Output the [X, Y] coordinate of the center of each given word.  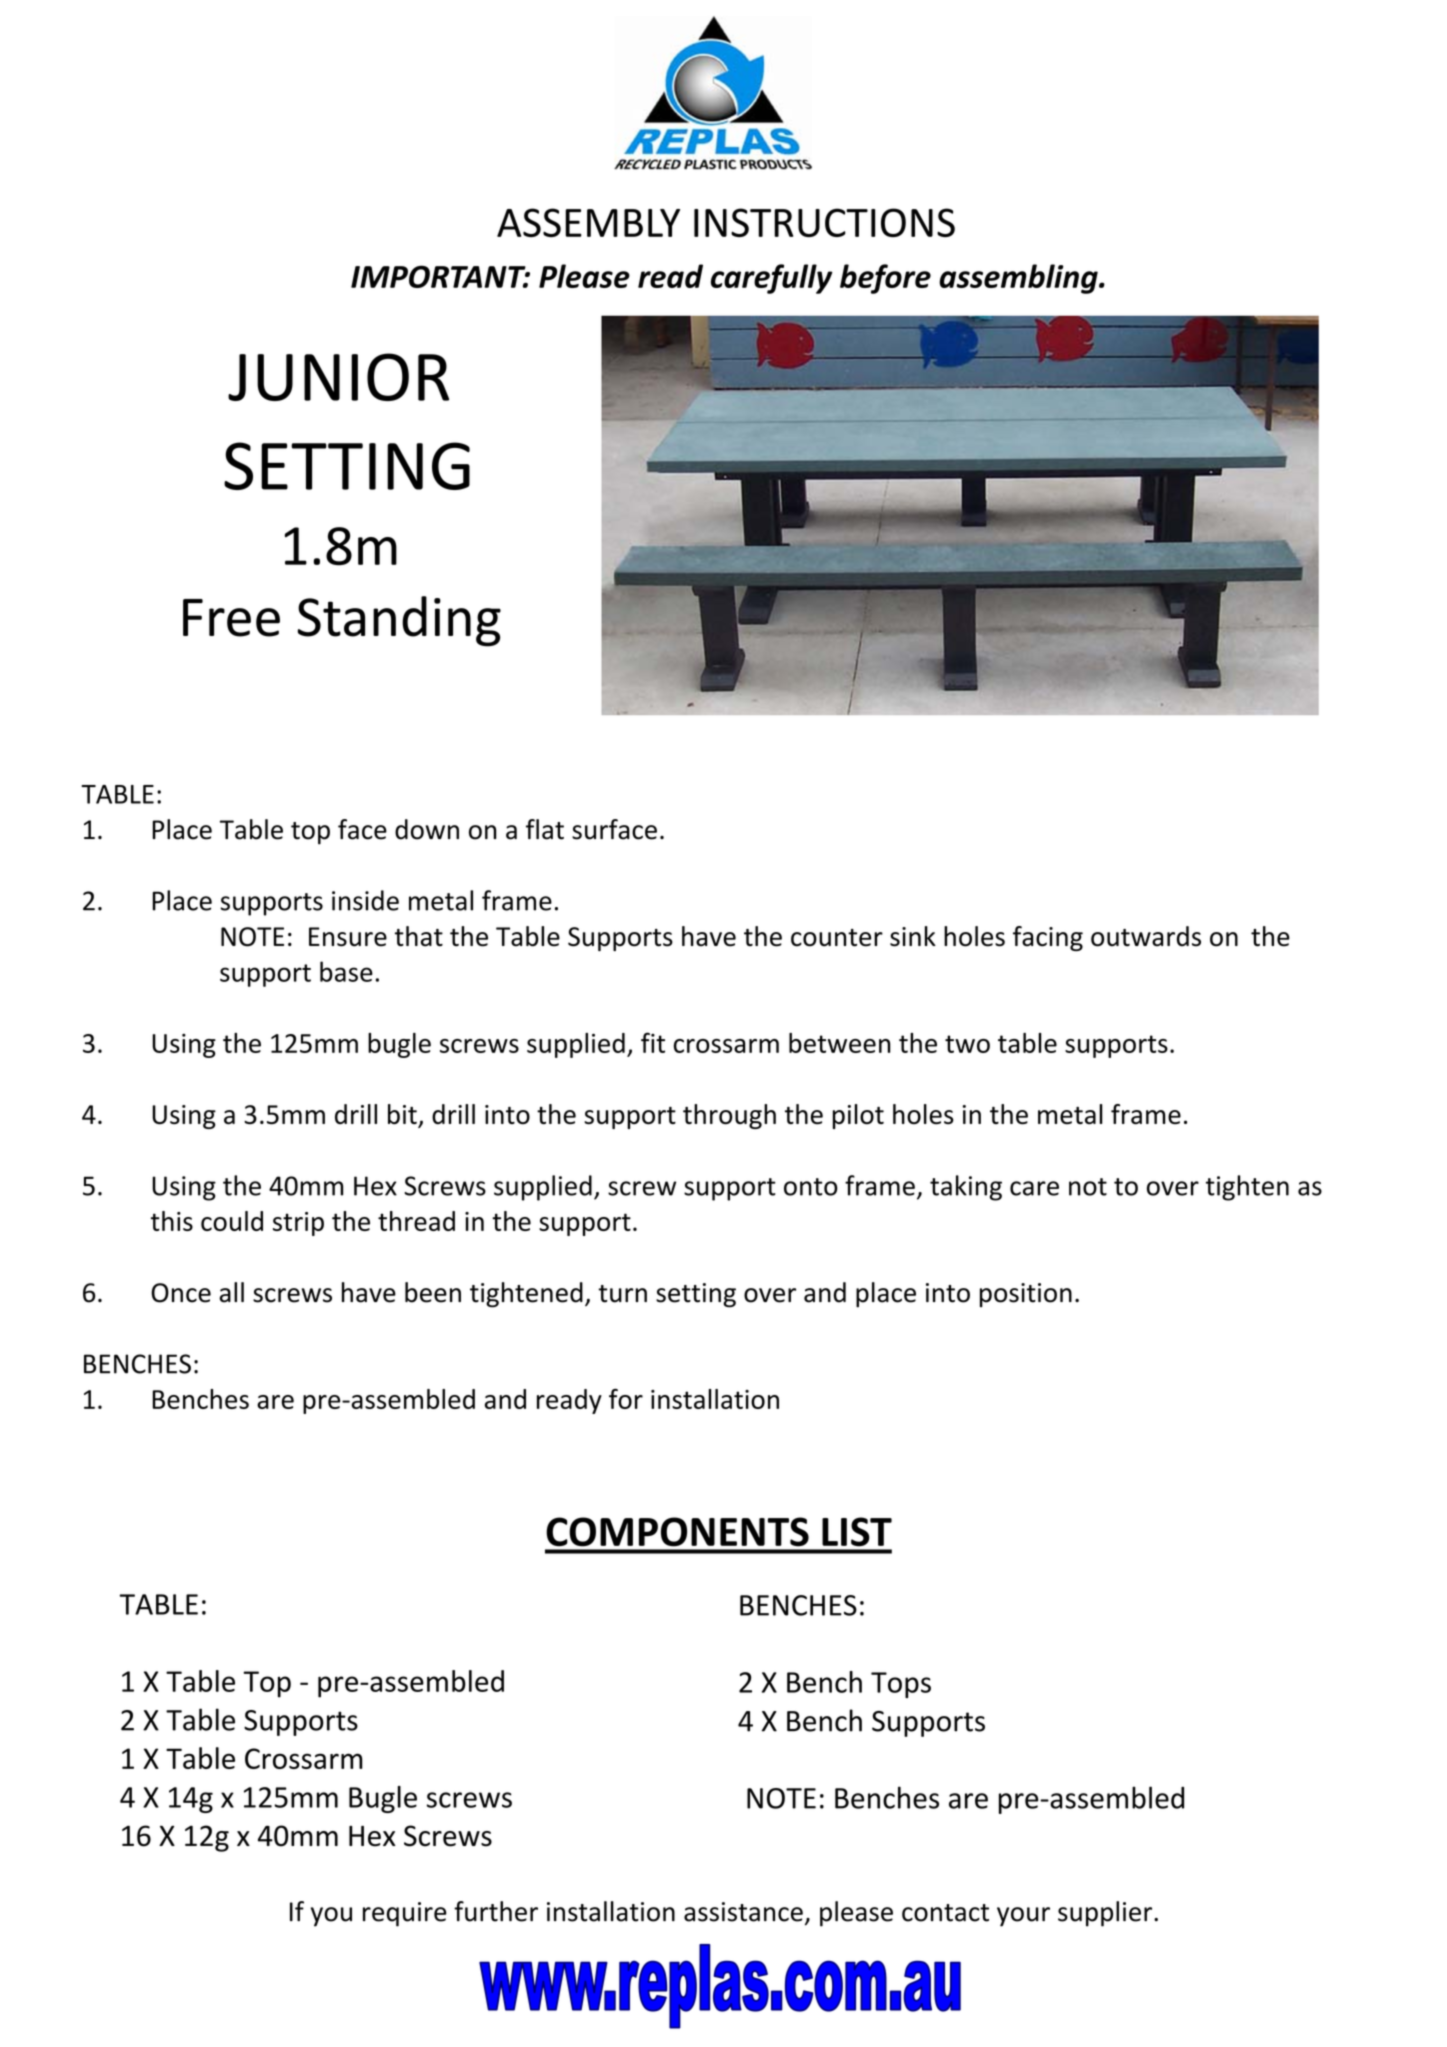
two [967, 1044]
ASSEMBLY [588, 222]
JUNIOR [338, 377]
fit [653, 1042]
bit [403, 1115]
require [405, 1914]
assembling [1019, 279]
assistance [743, 1912]
